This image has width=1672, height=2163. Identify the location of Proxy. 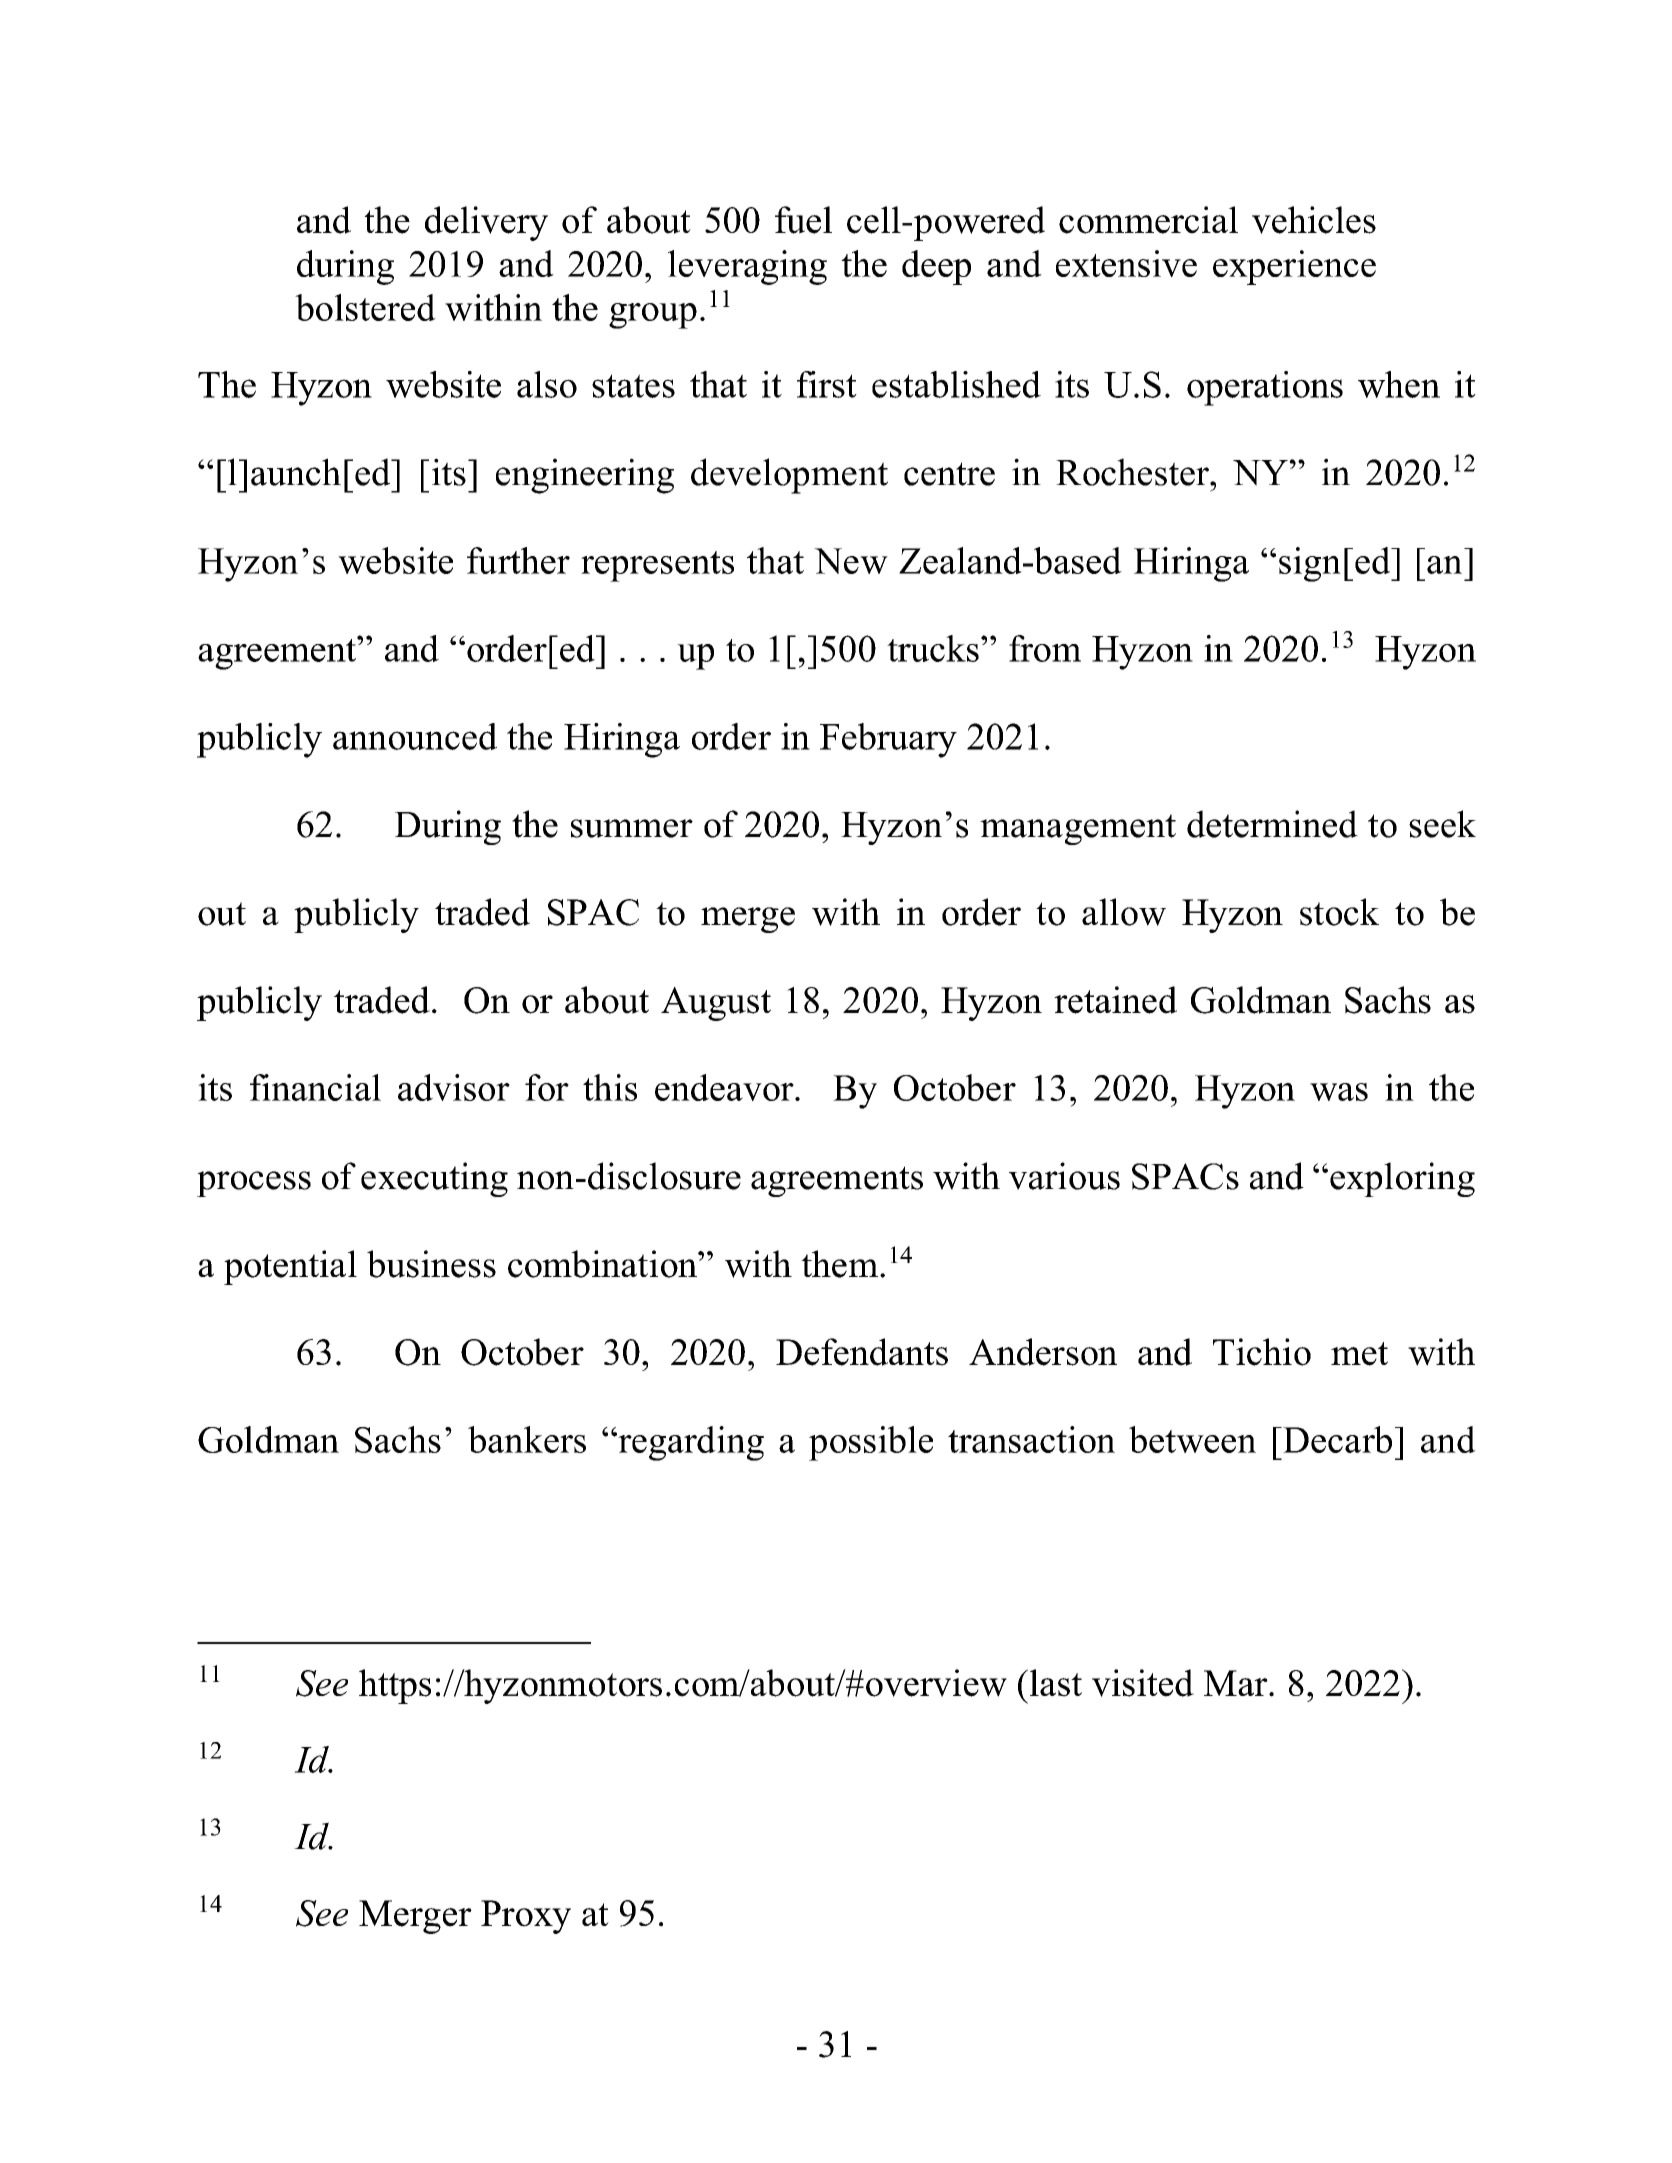
(526, 1917).
